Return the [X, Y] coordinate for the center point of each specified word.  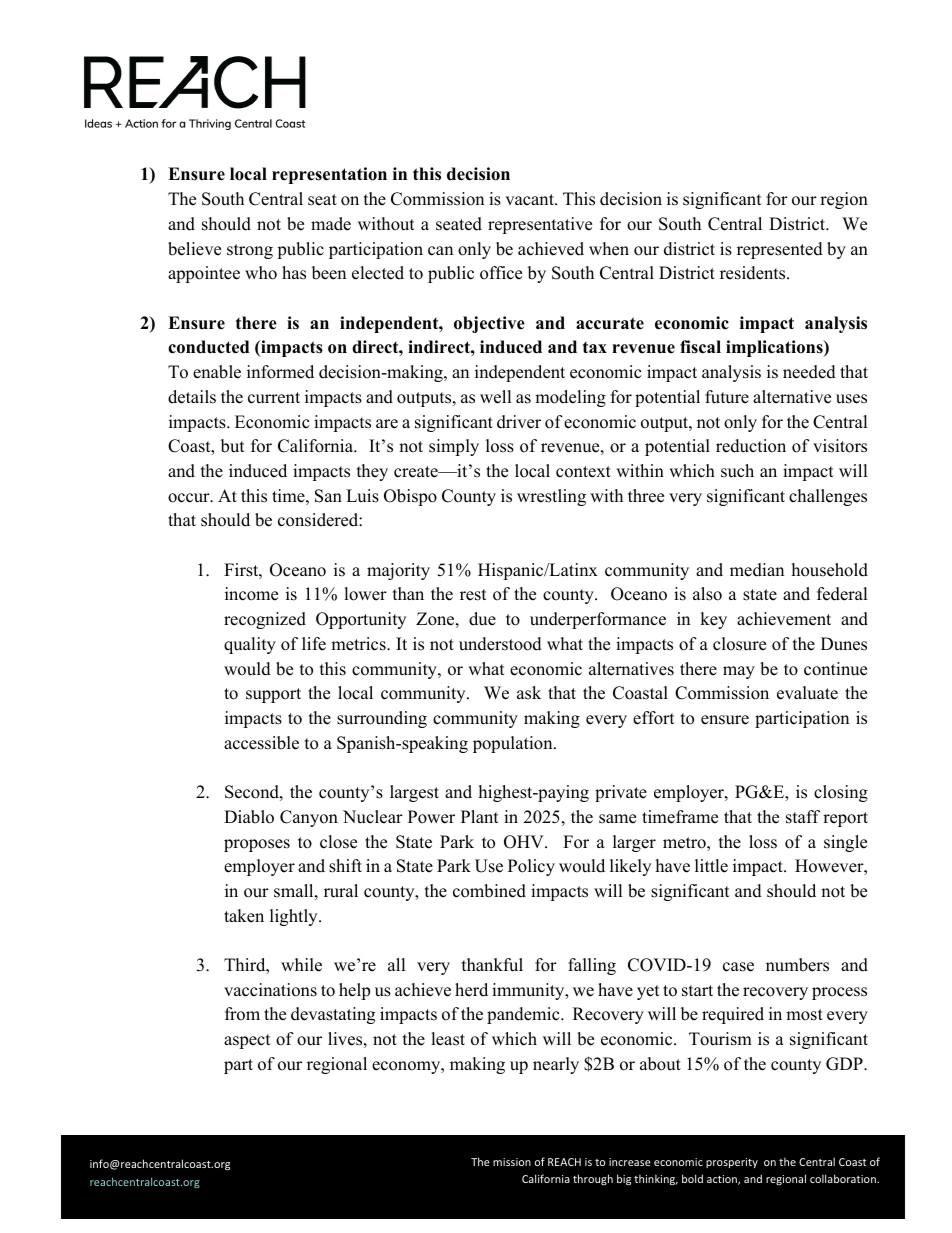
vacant [530, 200]
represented [780, 250]
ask [529, 693]
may [739, 672]
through [593, 1179]
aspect [247, 1041]
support [273, 695]
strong [250, 251]
